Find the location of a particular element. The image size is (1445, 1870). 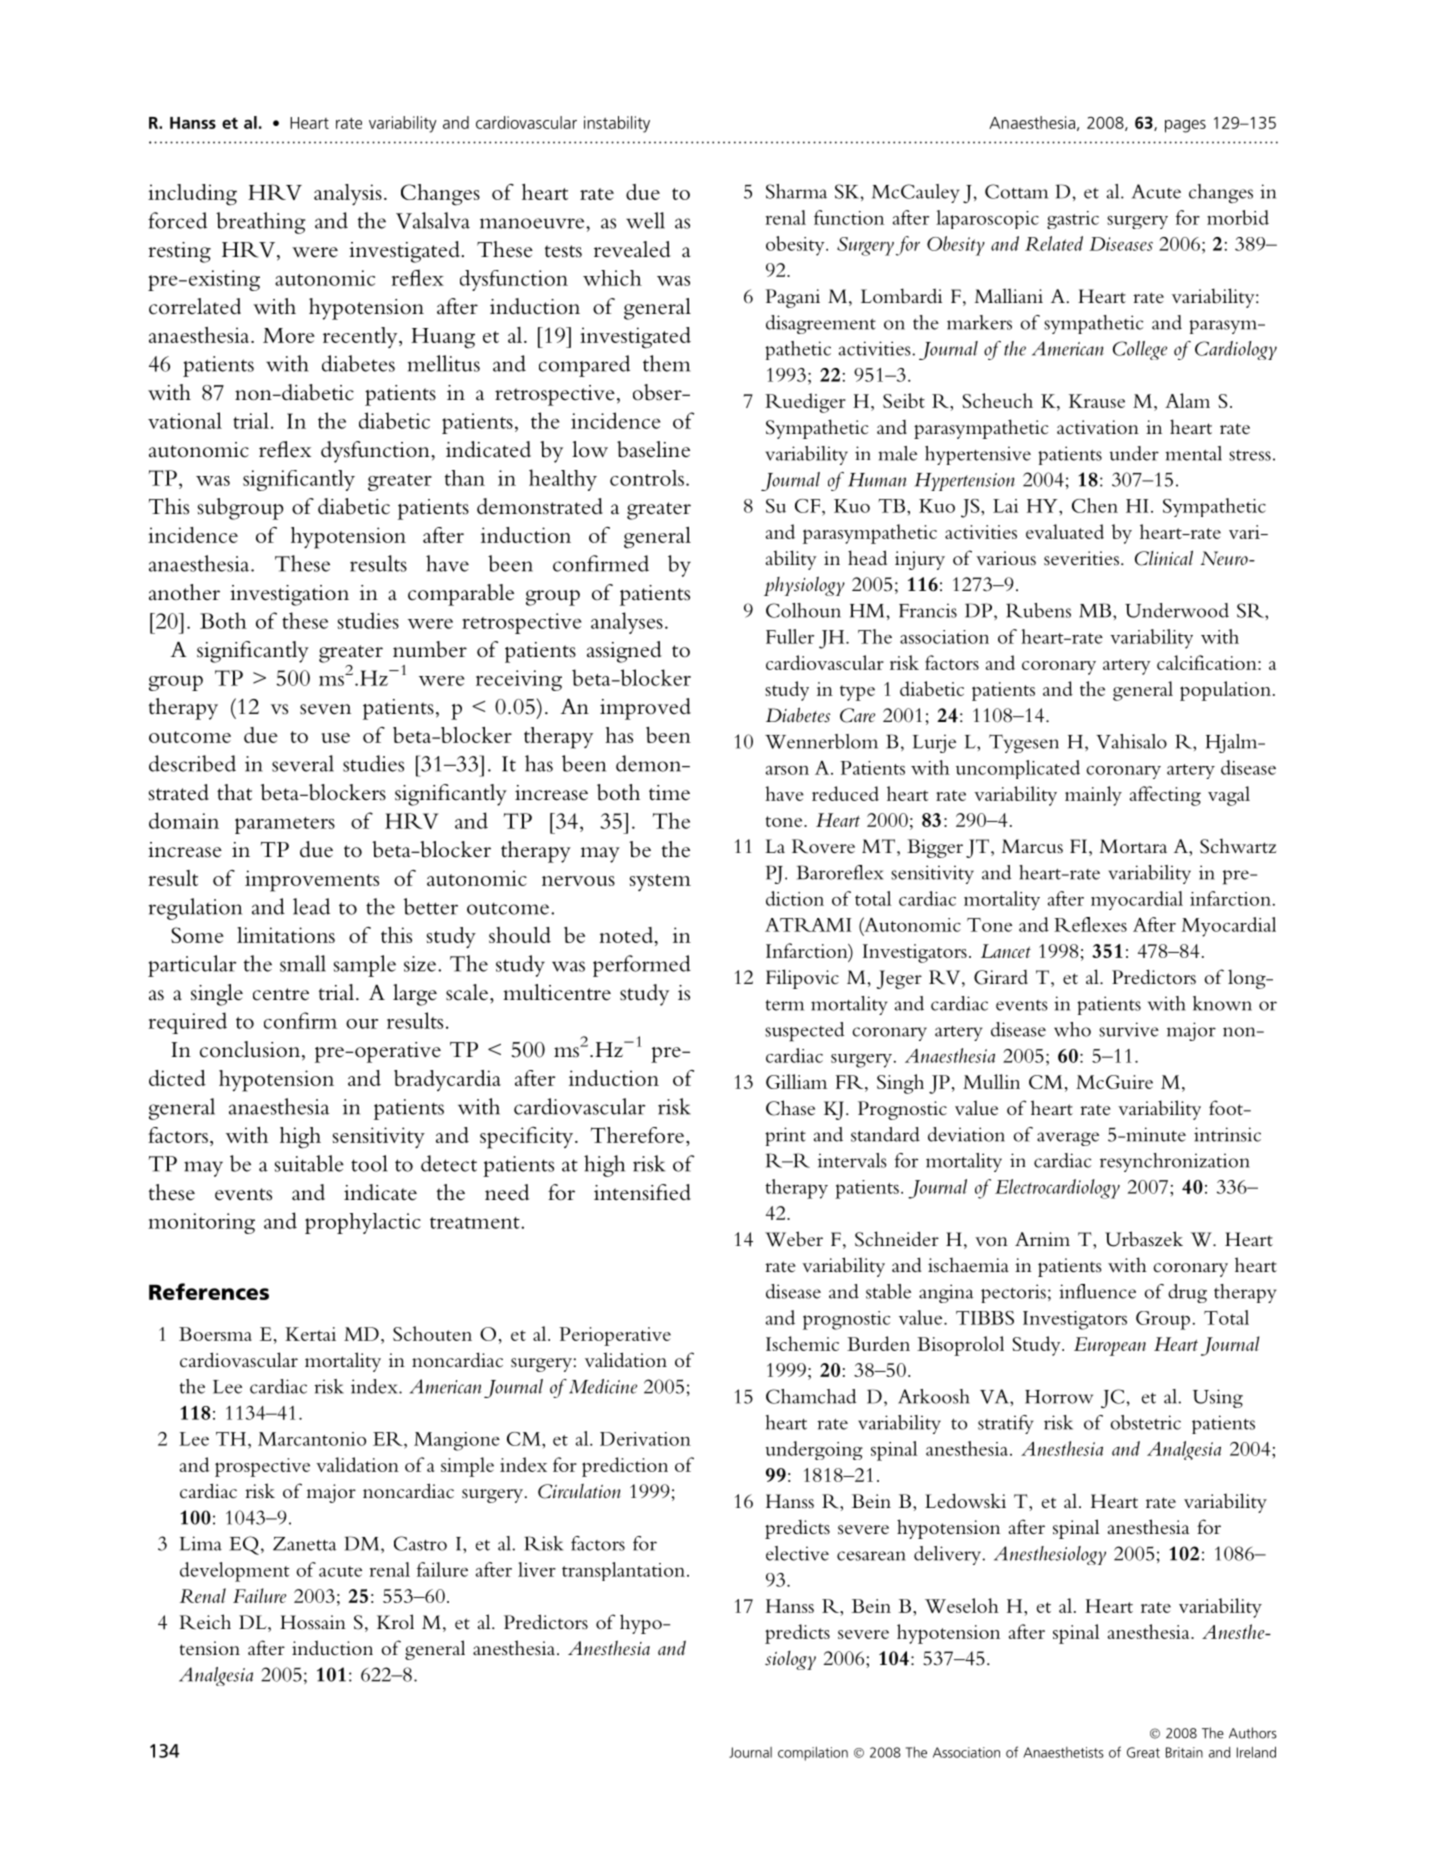

analysis is located at coordinates (348, 195).
